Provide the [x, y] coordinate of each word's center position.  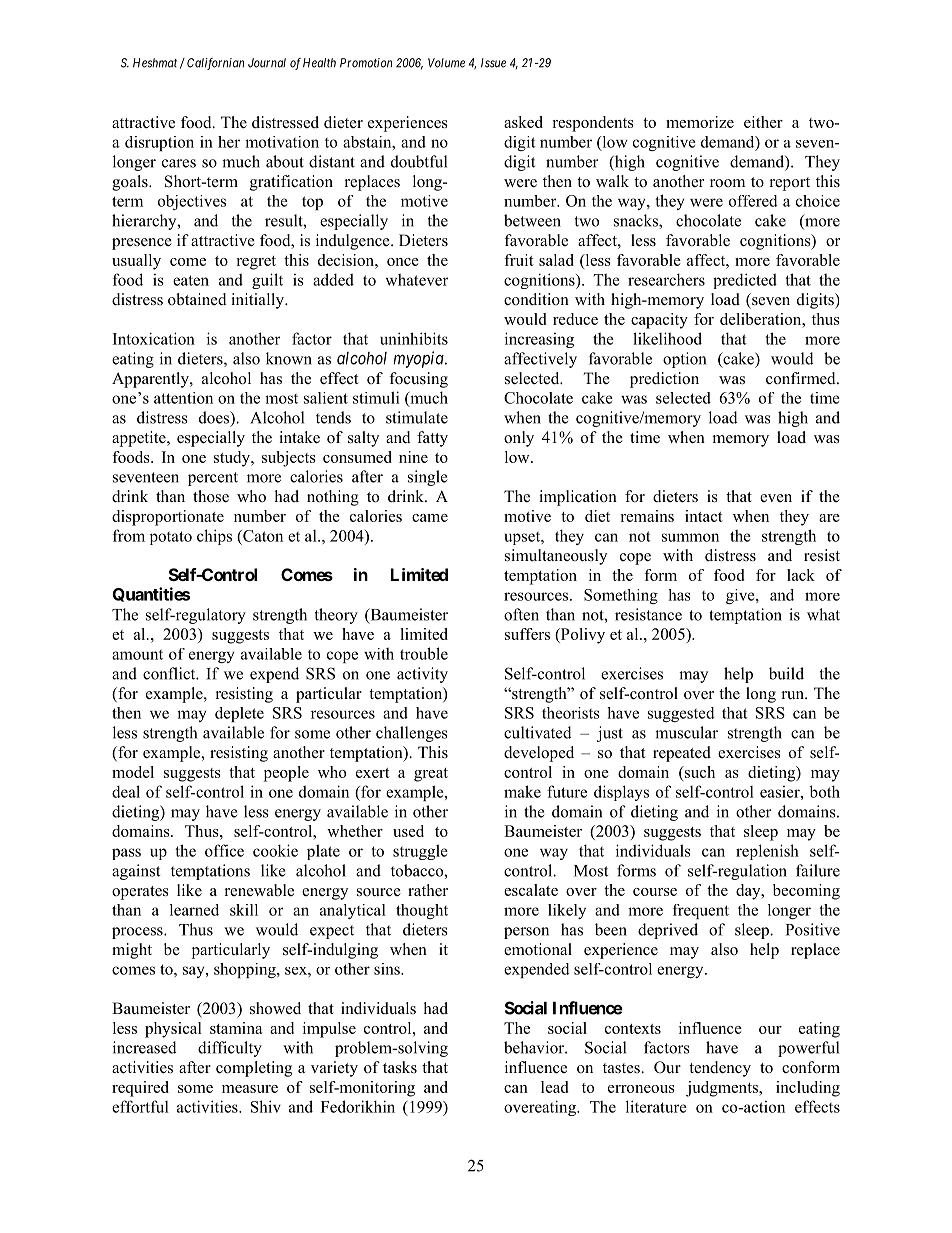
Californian [215, 64]
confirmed [802, 378]
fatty [432, 439]
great [431, 775]
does [215, 418]
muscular [686, 732]
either [763, 122]
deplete [239, 714]
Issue [493, 63]
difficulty [230, 1049]
